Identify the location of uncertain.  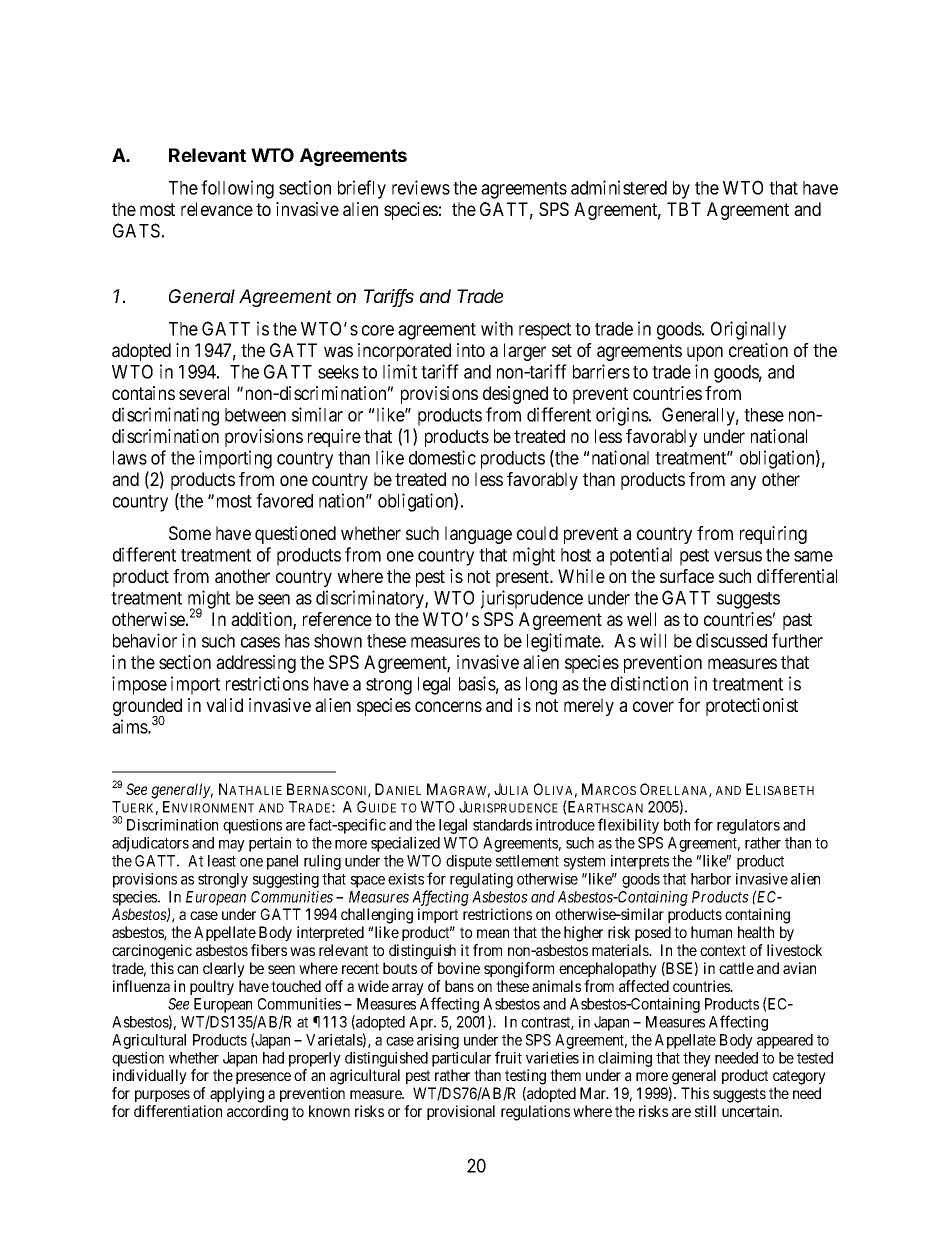
(752, 1111).
